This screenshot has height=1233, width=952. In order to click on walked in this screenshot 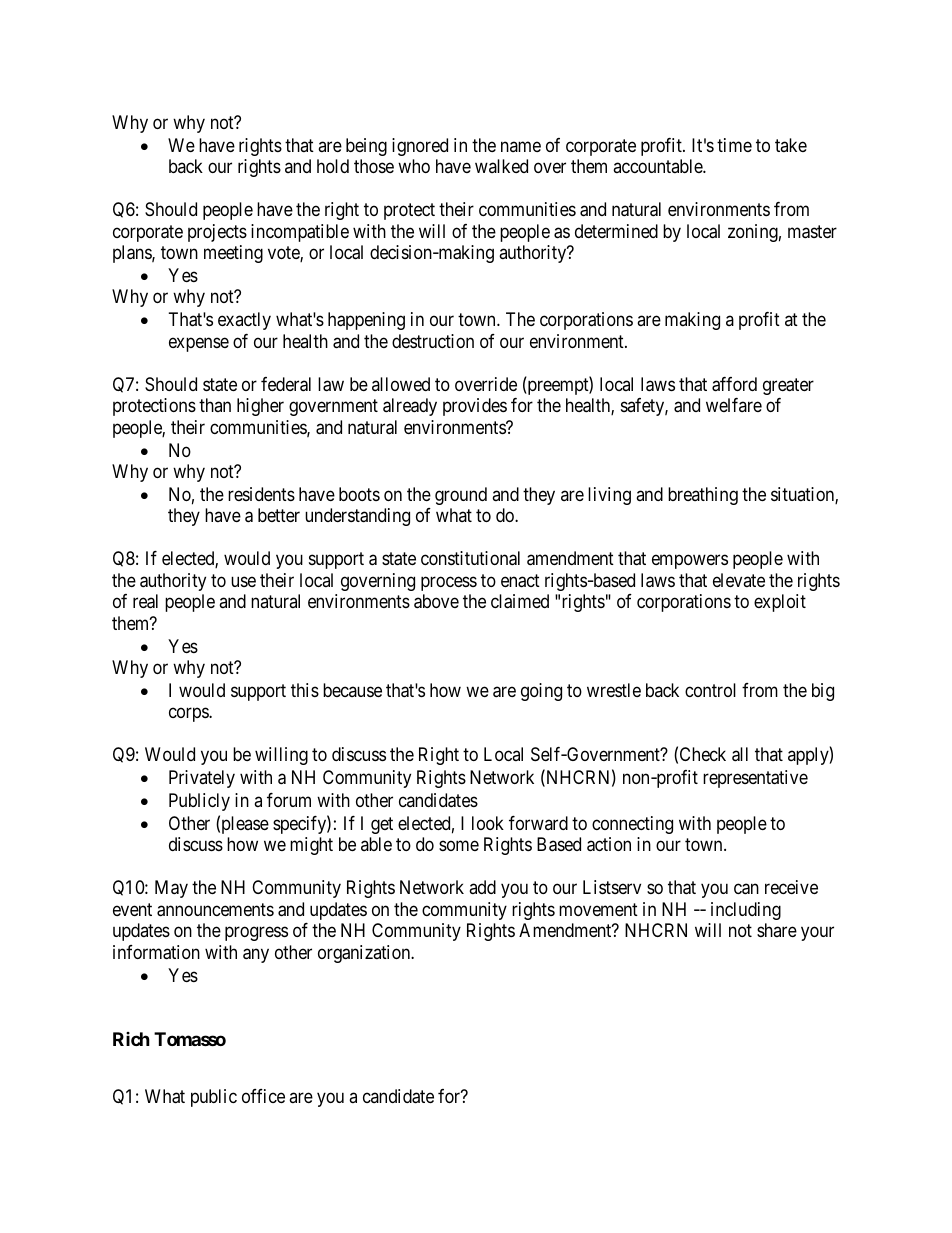, I will do `click(501, 166)`.
